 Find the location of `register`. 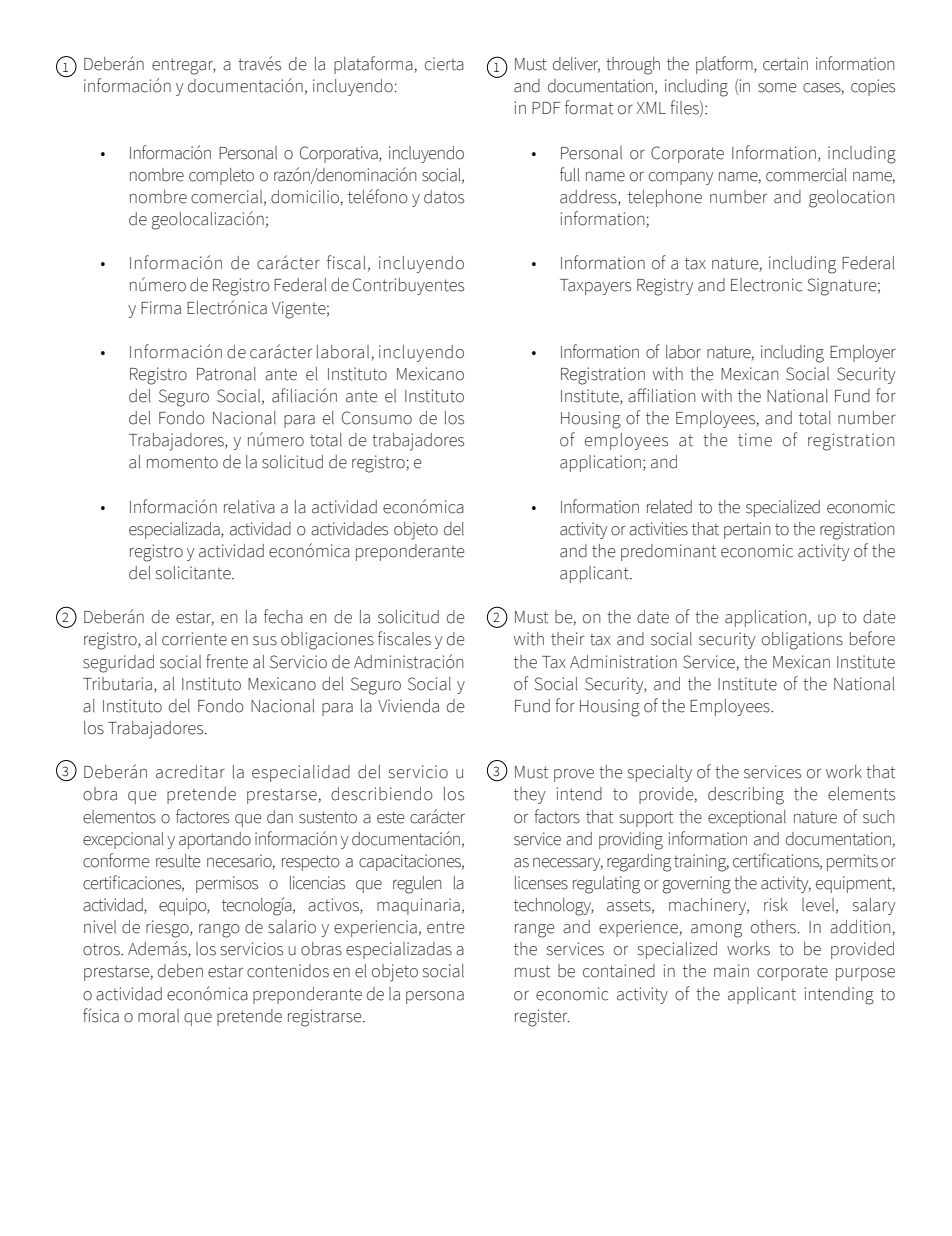

register is located at coordinates (542, 1018).
